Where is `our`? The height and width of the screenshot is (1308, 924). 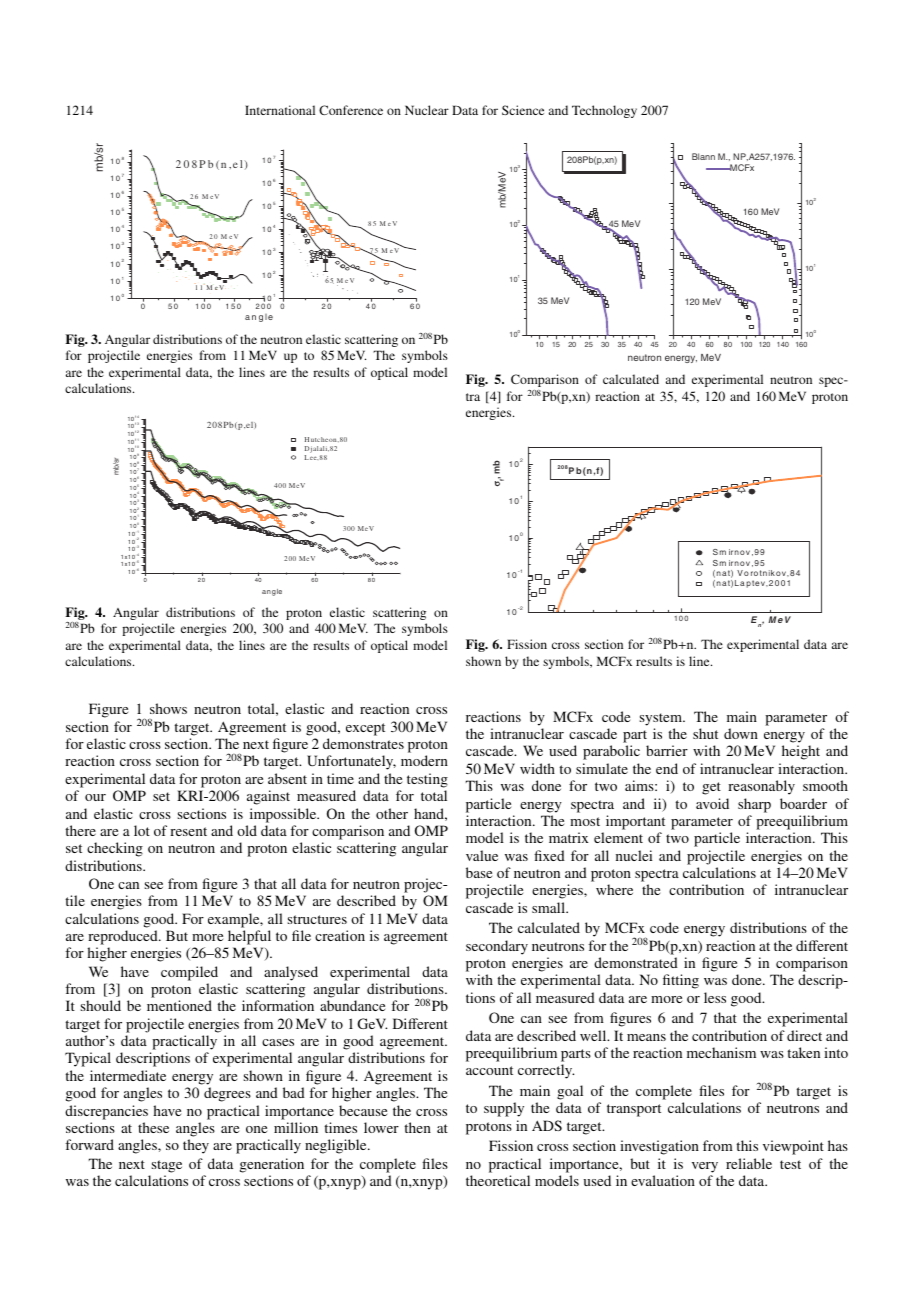 our is located at coordinates (95, 797).
